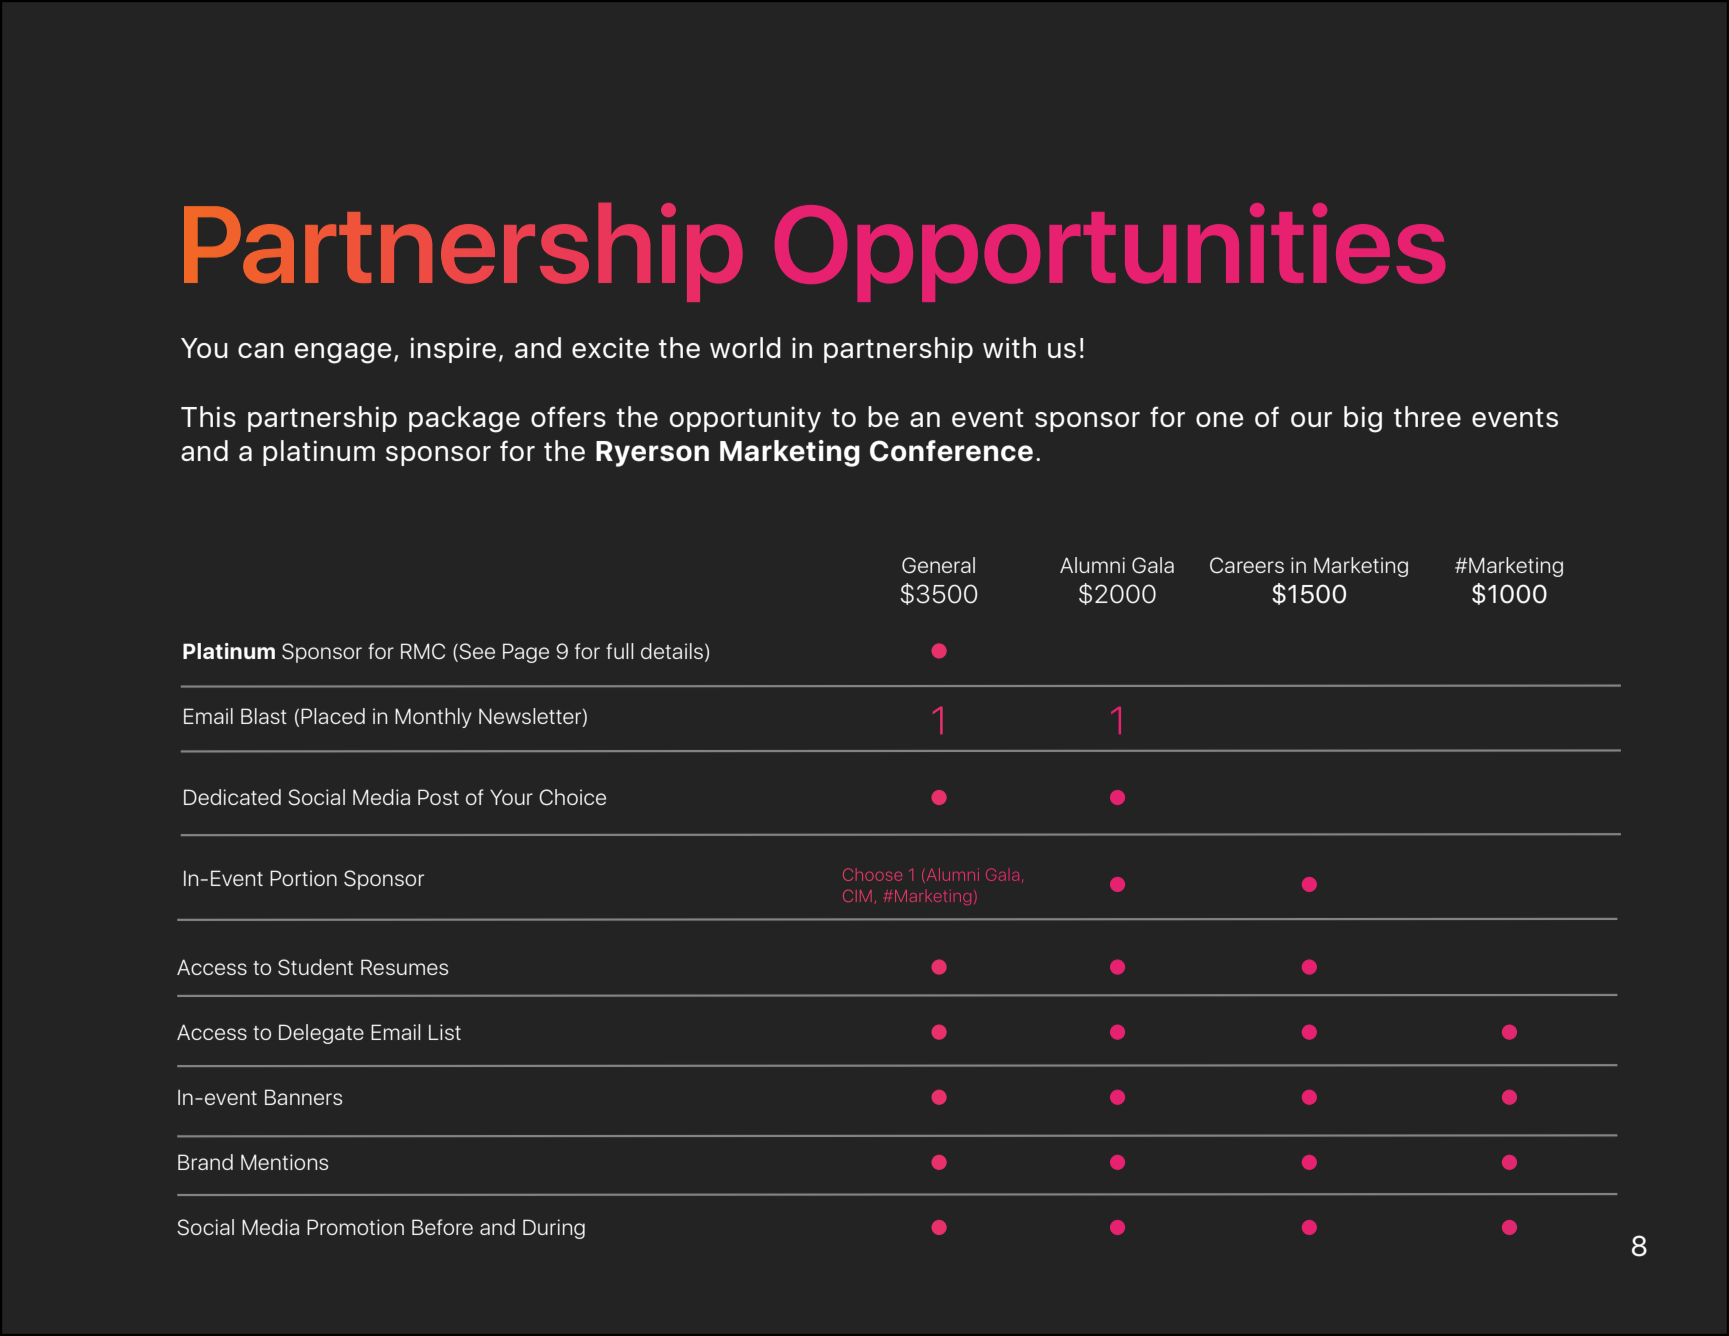 This image has height=1336, width=1729. I want to click on Resumes, so click(404, 967).
